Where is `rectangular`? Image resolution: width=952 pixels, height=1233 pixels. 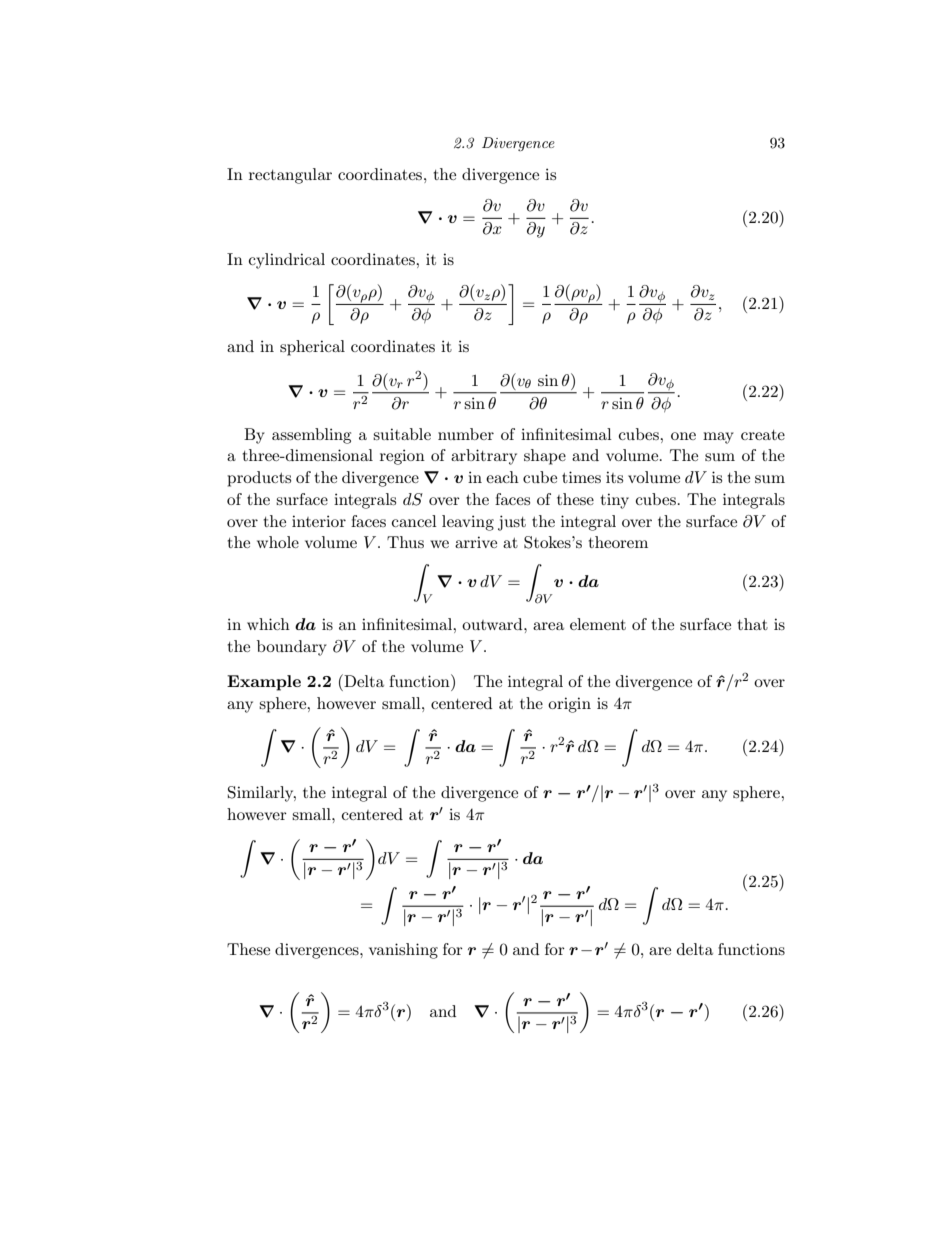 rectangular is located at coordinates (290, 176).
